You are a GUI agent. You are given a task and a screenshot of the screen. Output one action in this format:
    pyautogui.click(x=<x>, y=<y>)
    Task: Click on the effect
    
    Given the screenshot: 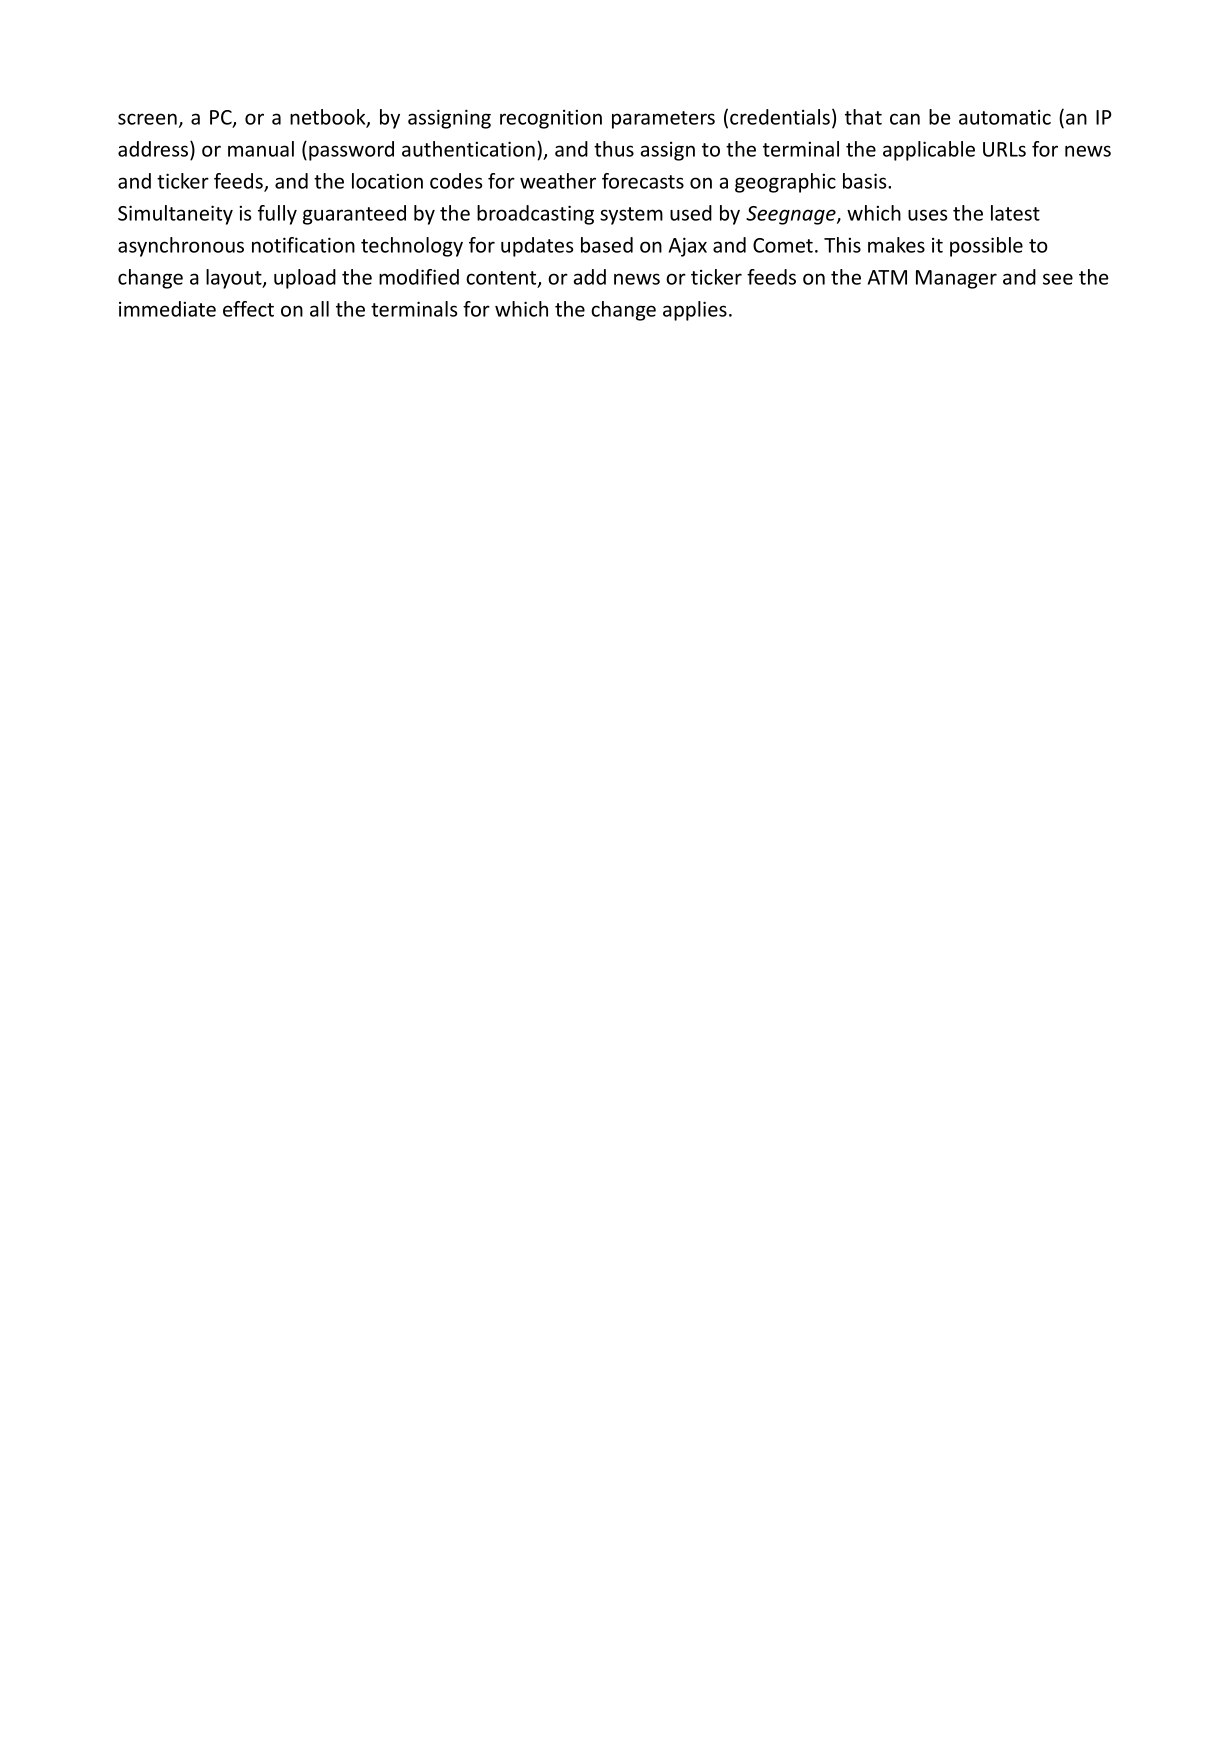 What is the action you would take?
    pyautogui.click(x=248, y=309)
